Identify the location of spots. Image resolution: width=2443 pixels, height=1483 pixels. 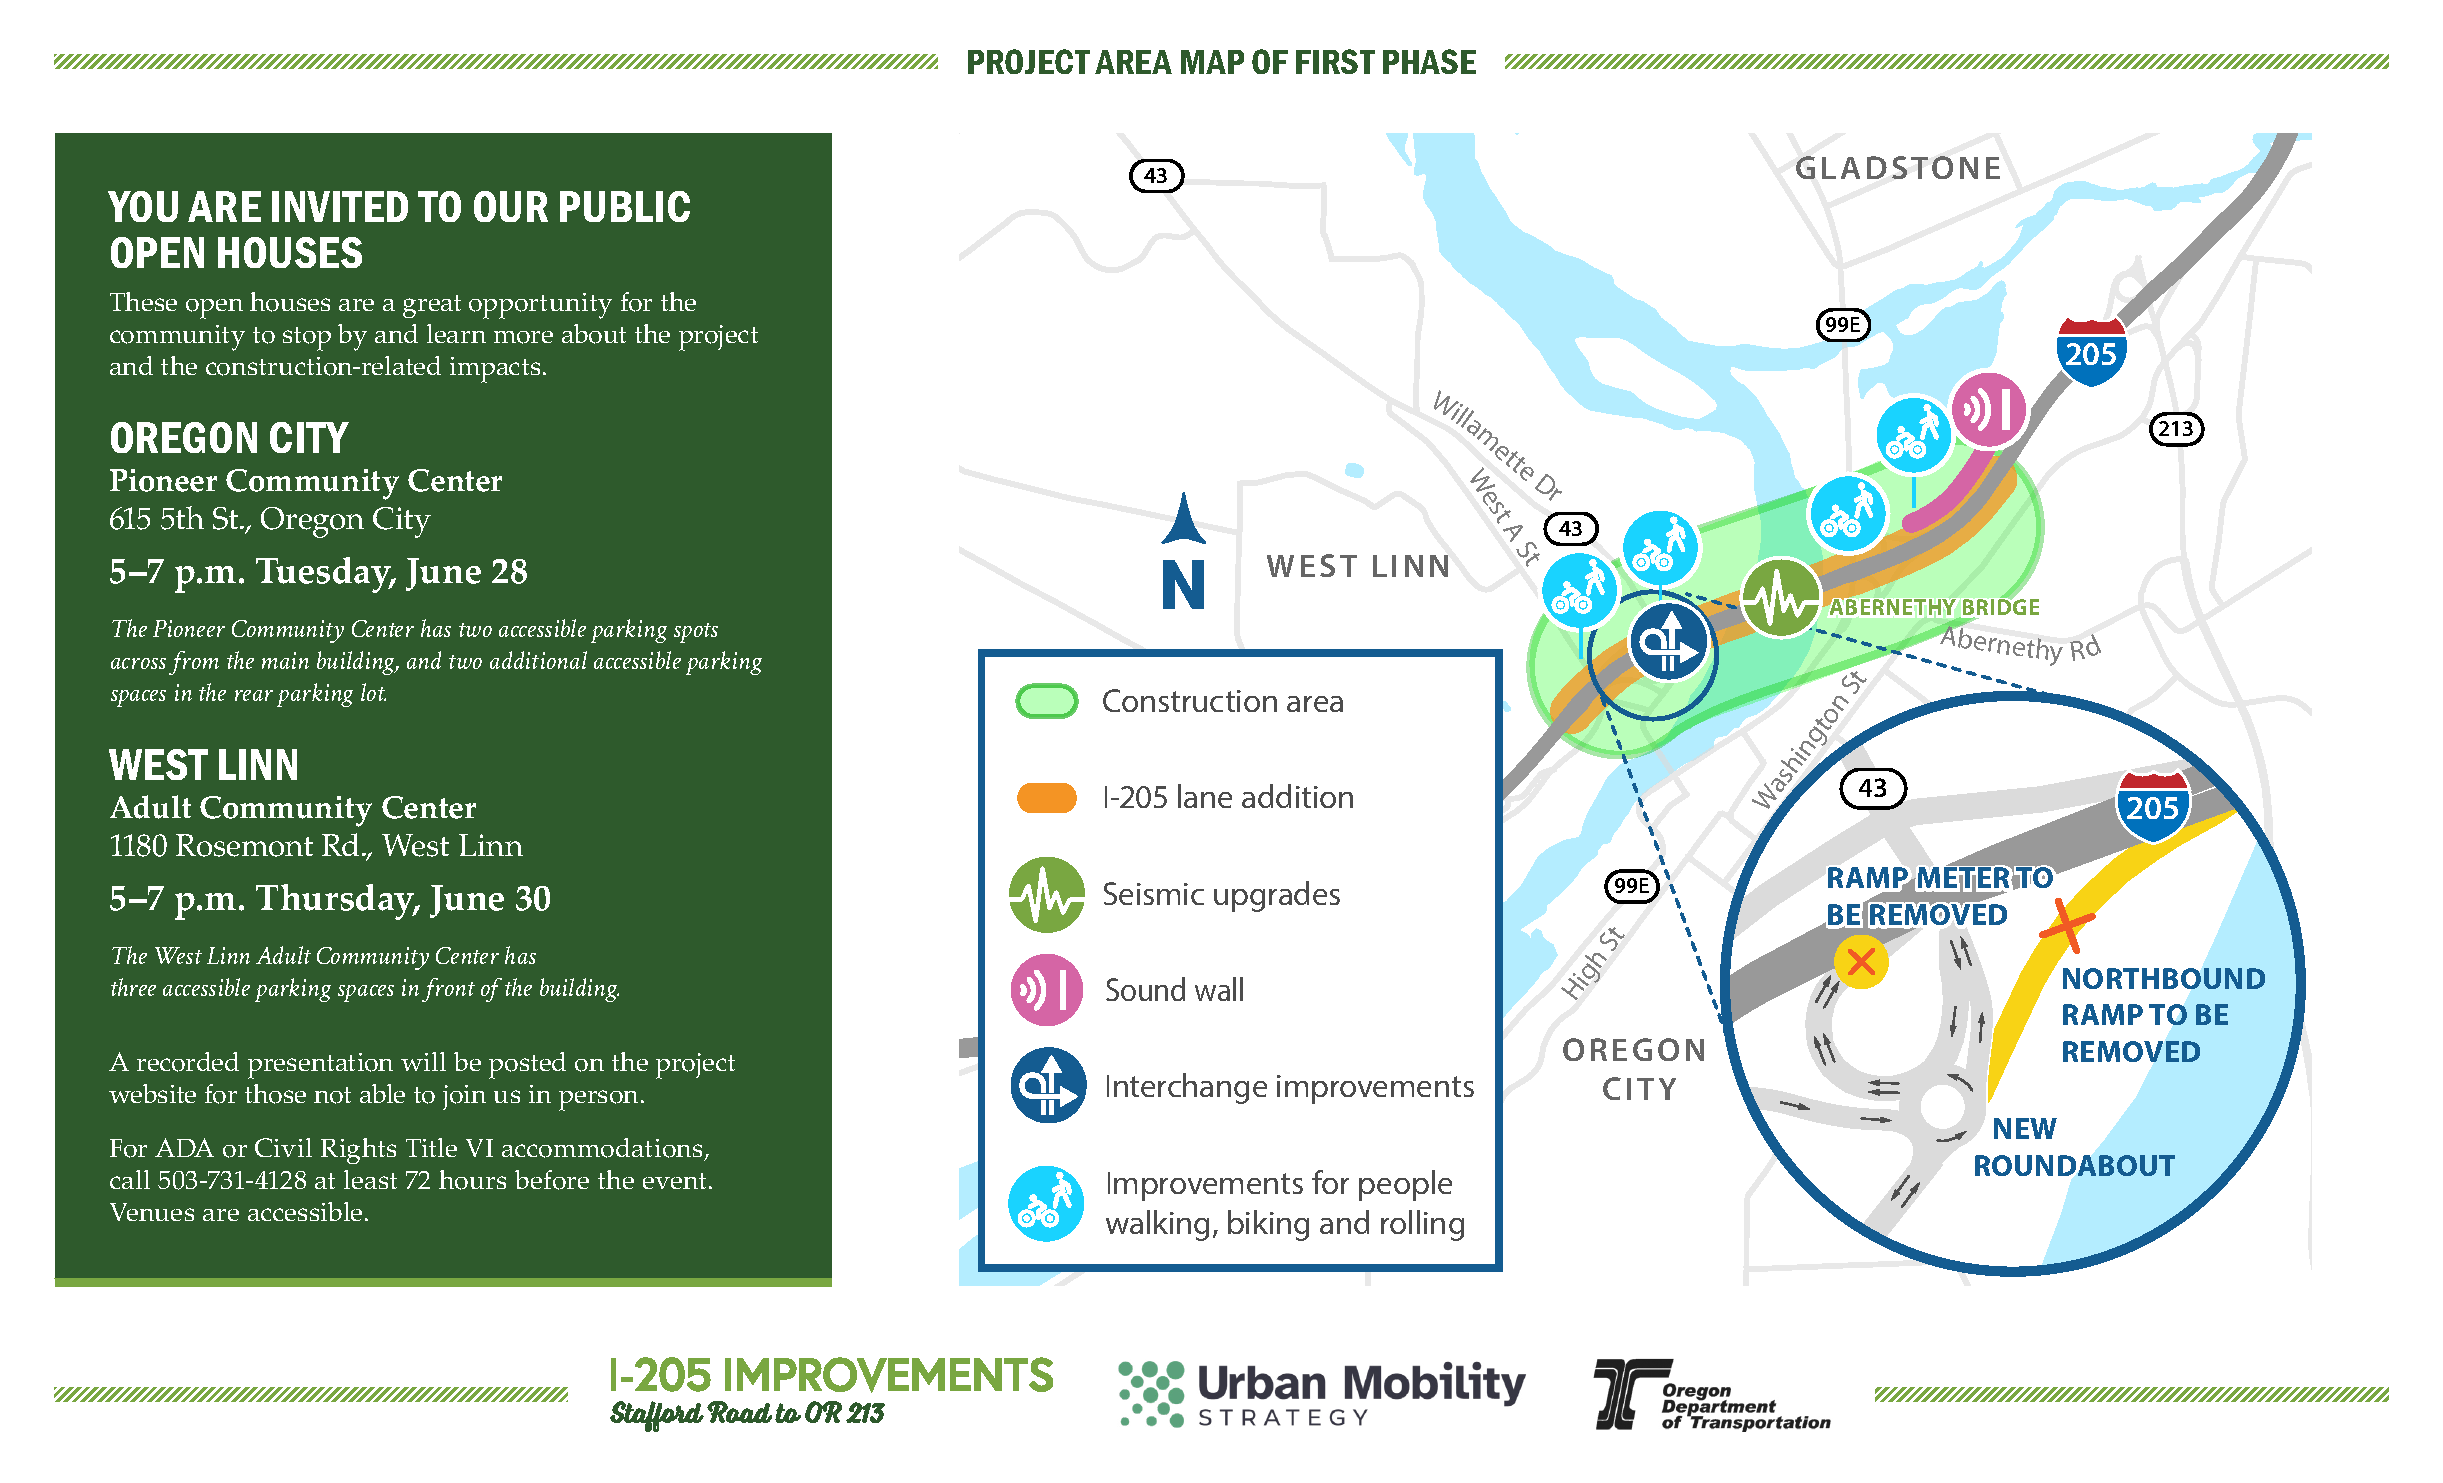
(696, 633).
